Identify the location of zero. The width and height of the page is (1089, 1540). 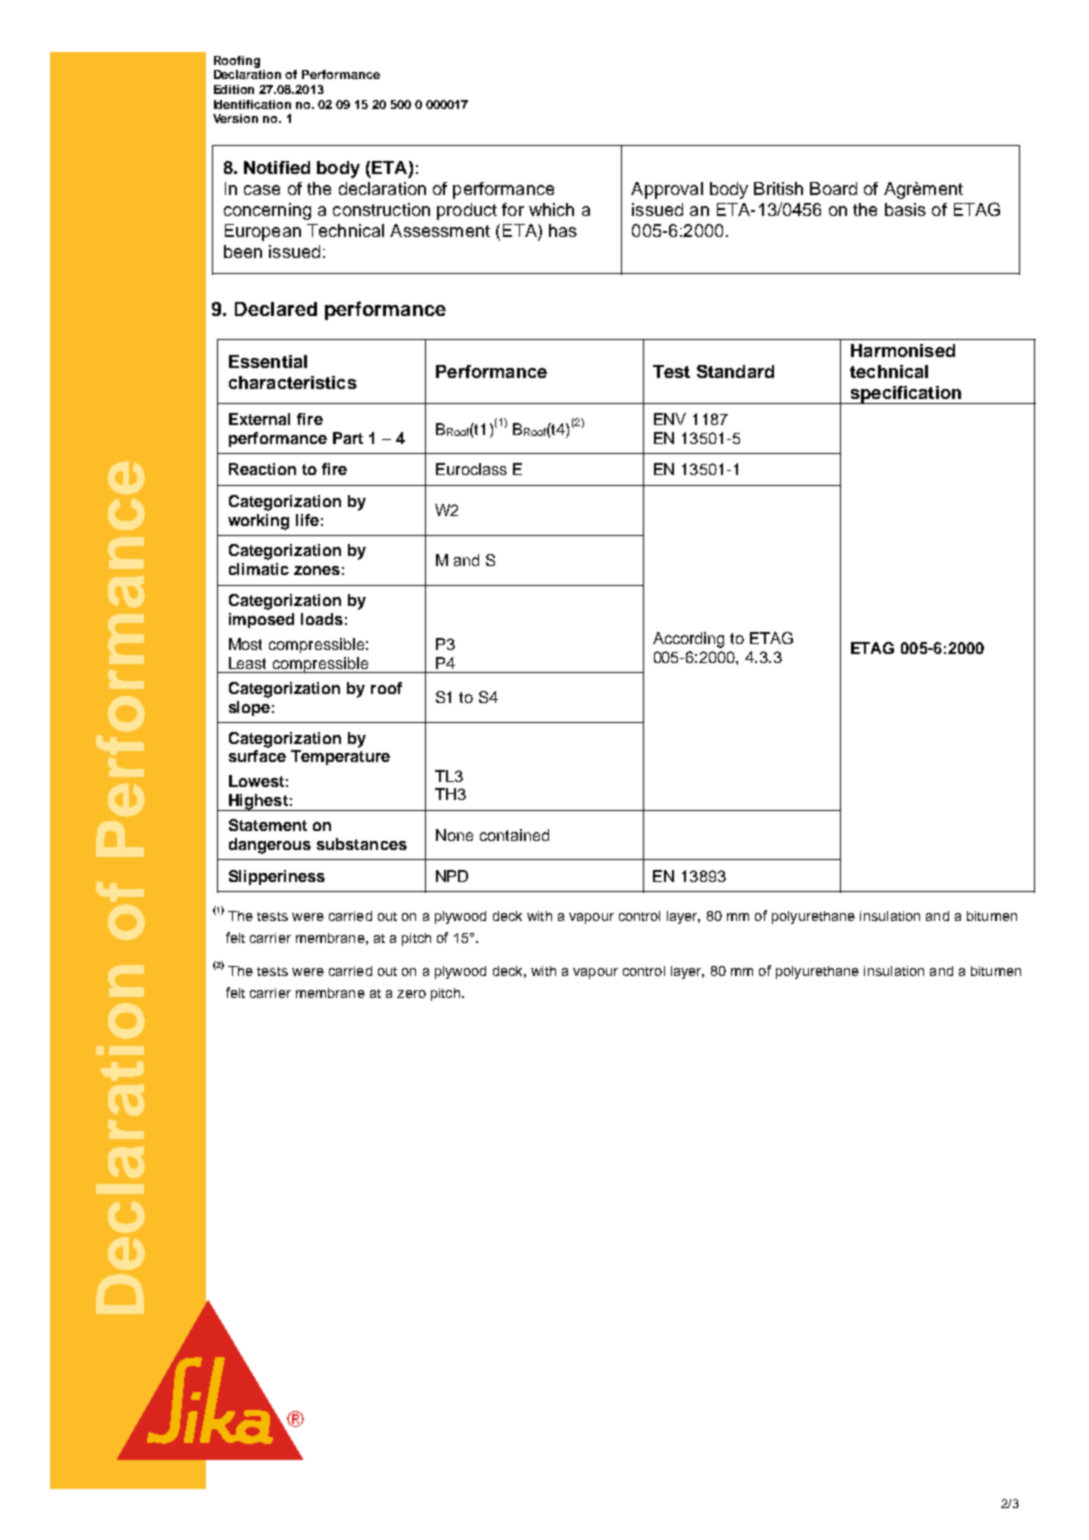
(411, 994).
